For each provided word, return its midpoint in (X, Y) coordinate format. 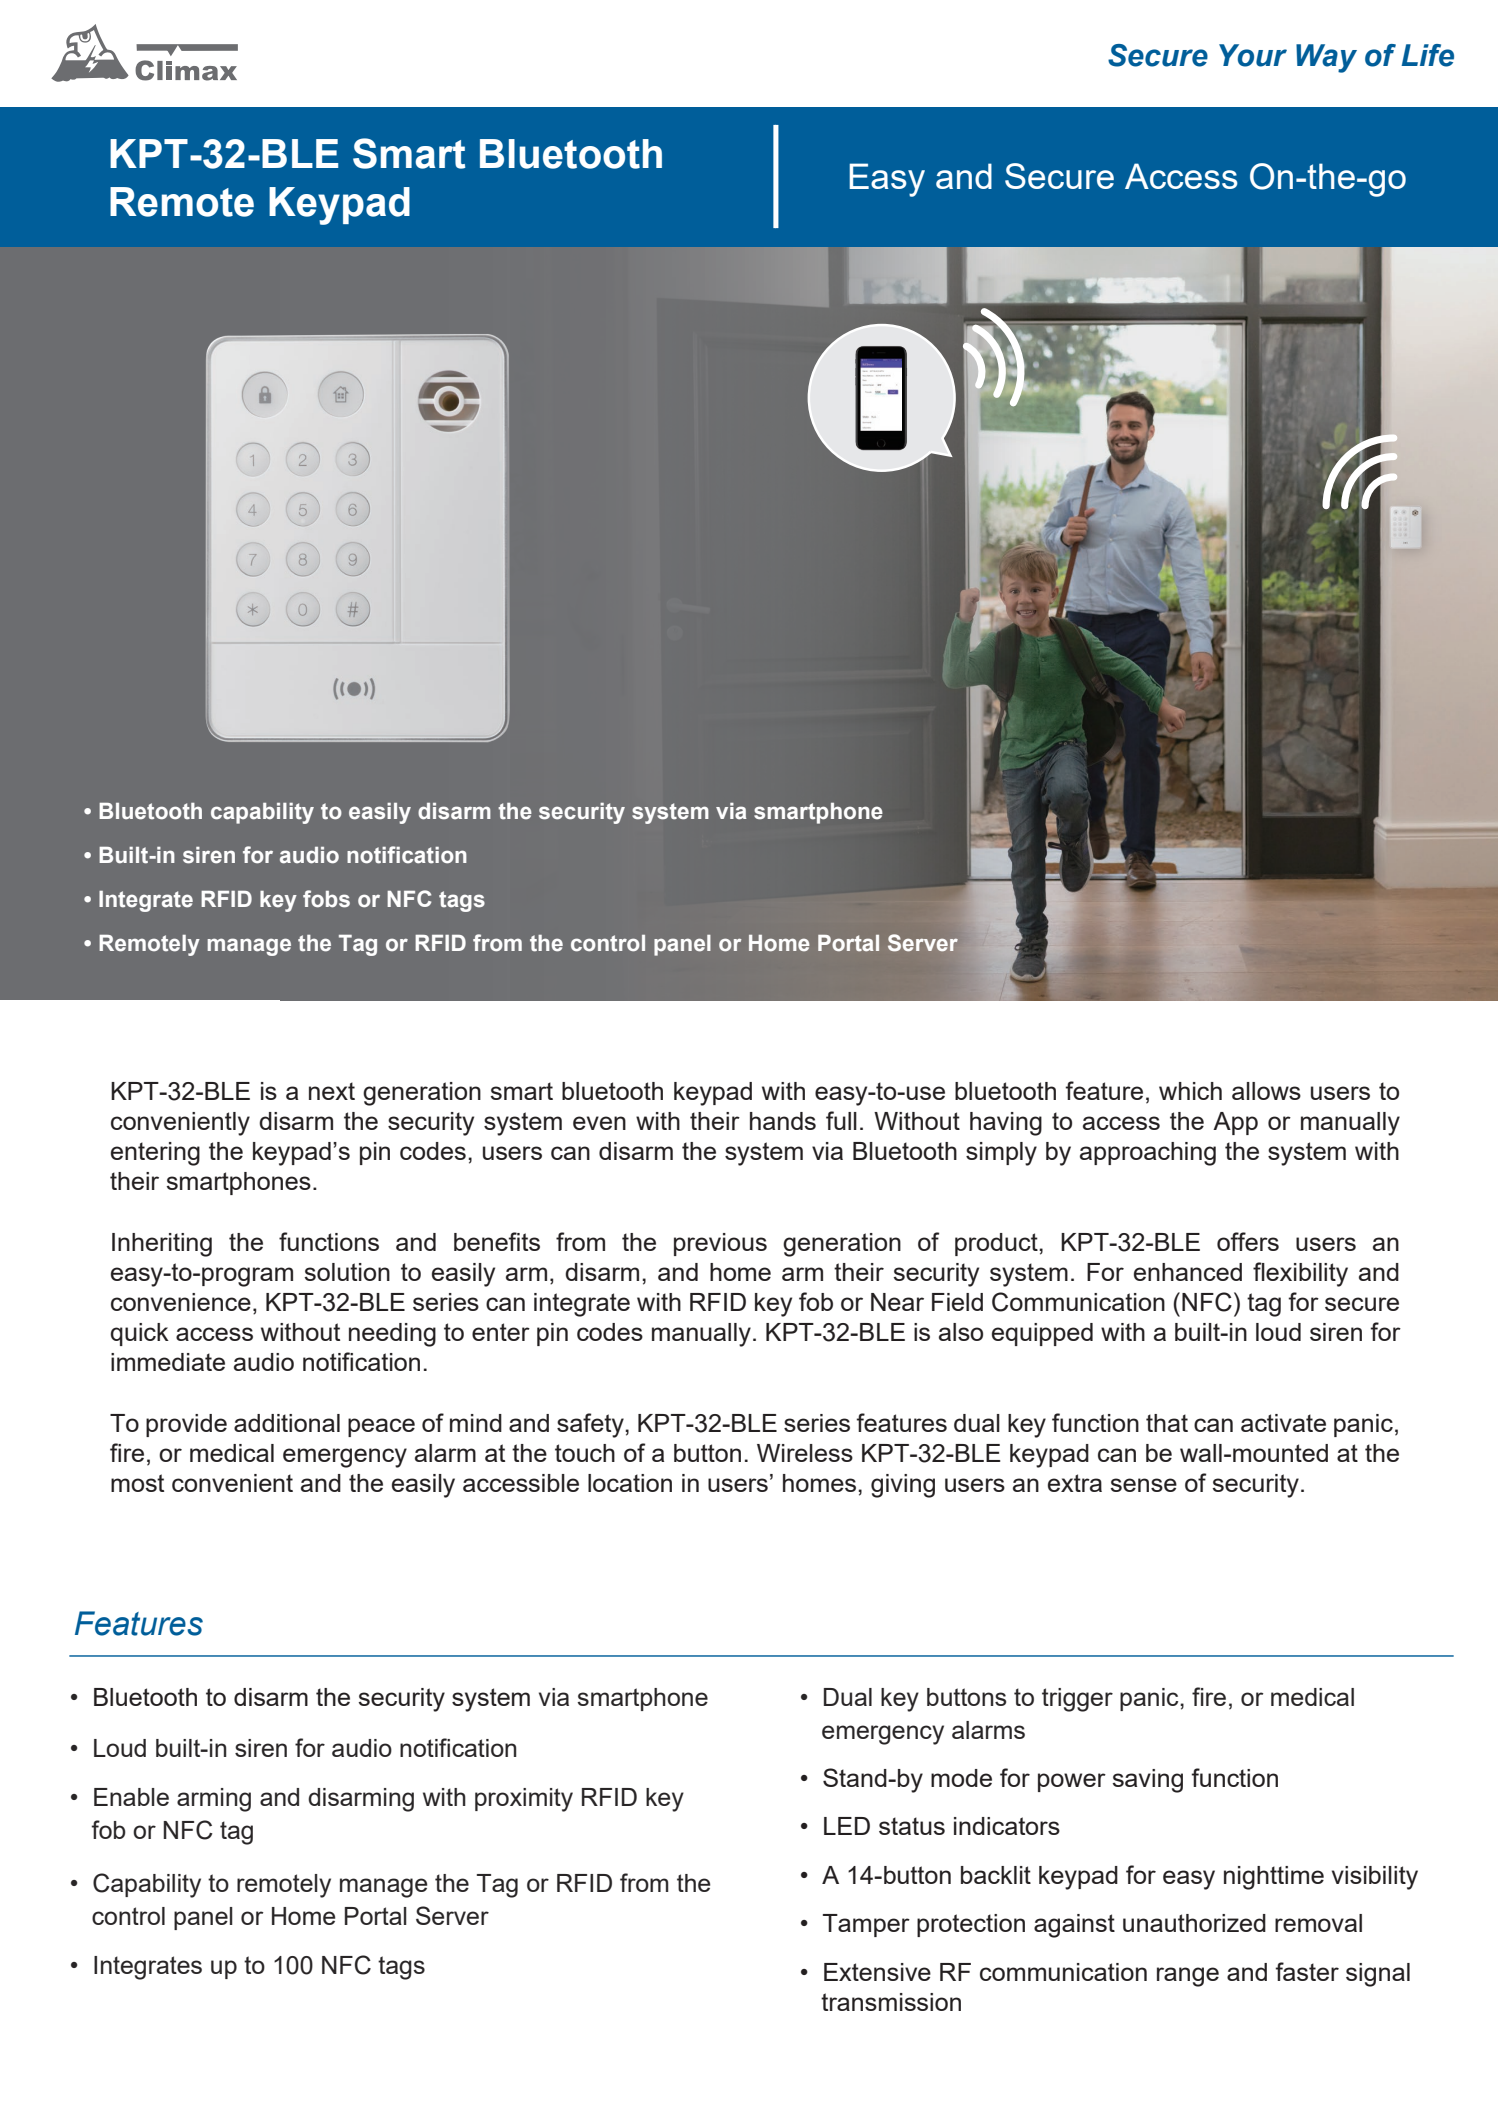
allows (1266, 1091)
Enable (131, 1797)
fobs (326, 899)
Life (1427, 55)
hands (783, 1121)
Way (1326, 58)
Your (1253, 55)
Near (897, 1302)
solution (347, 1272)
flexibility (1300, 1274)
